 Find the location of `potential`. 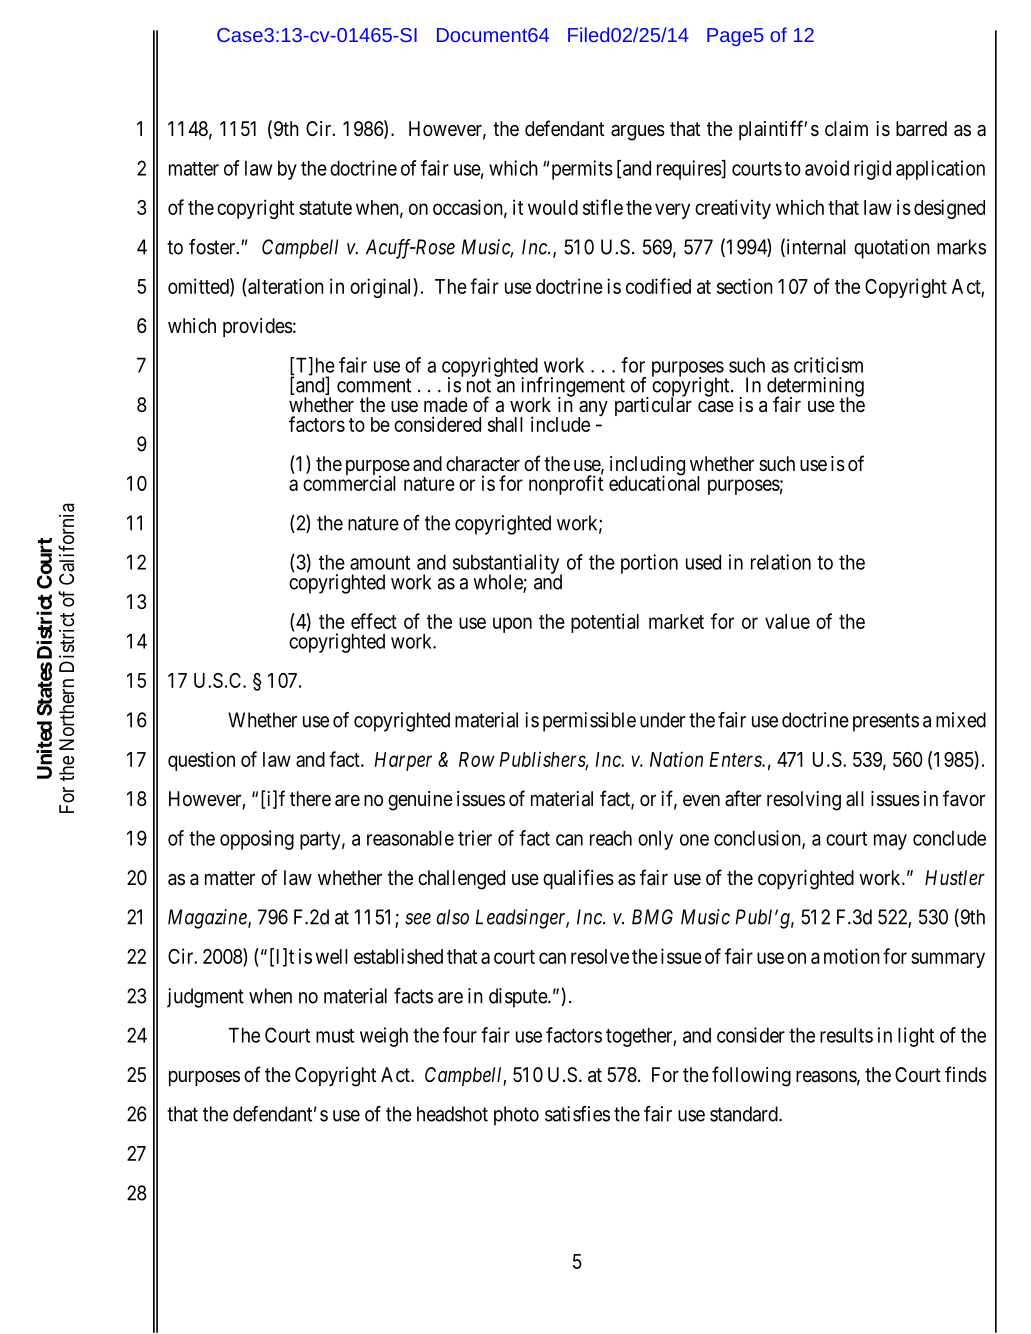

potential is located at coordinates (605, 623).
